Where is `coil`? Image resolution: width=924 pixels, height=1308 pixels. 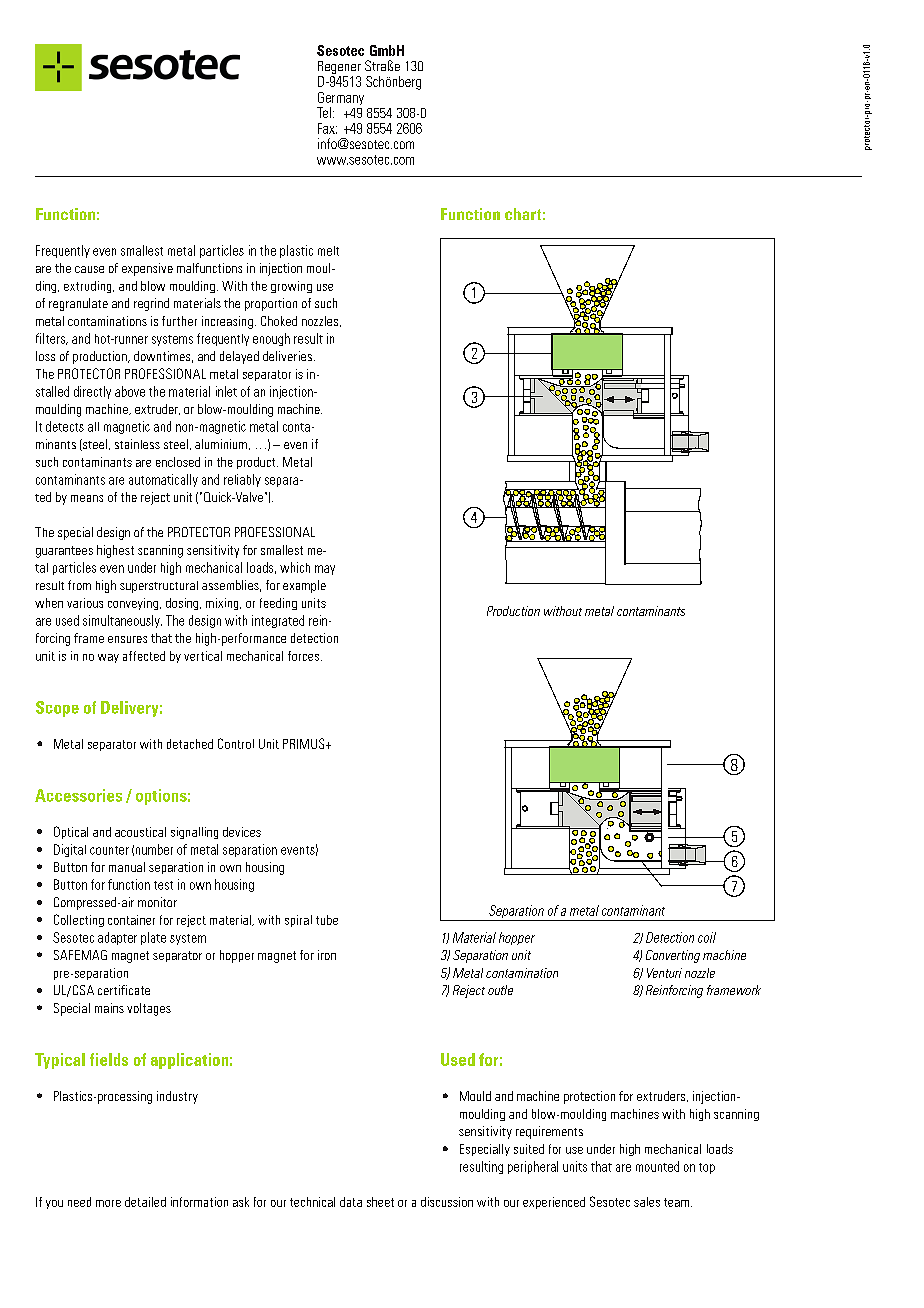 coil is located at coordinates (707, 937).
